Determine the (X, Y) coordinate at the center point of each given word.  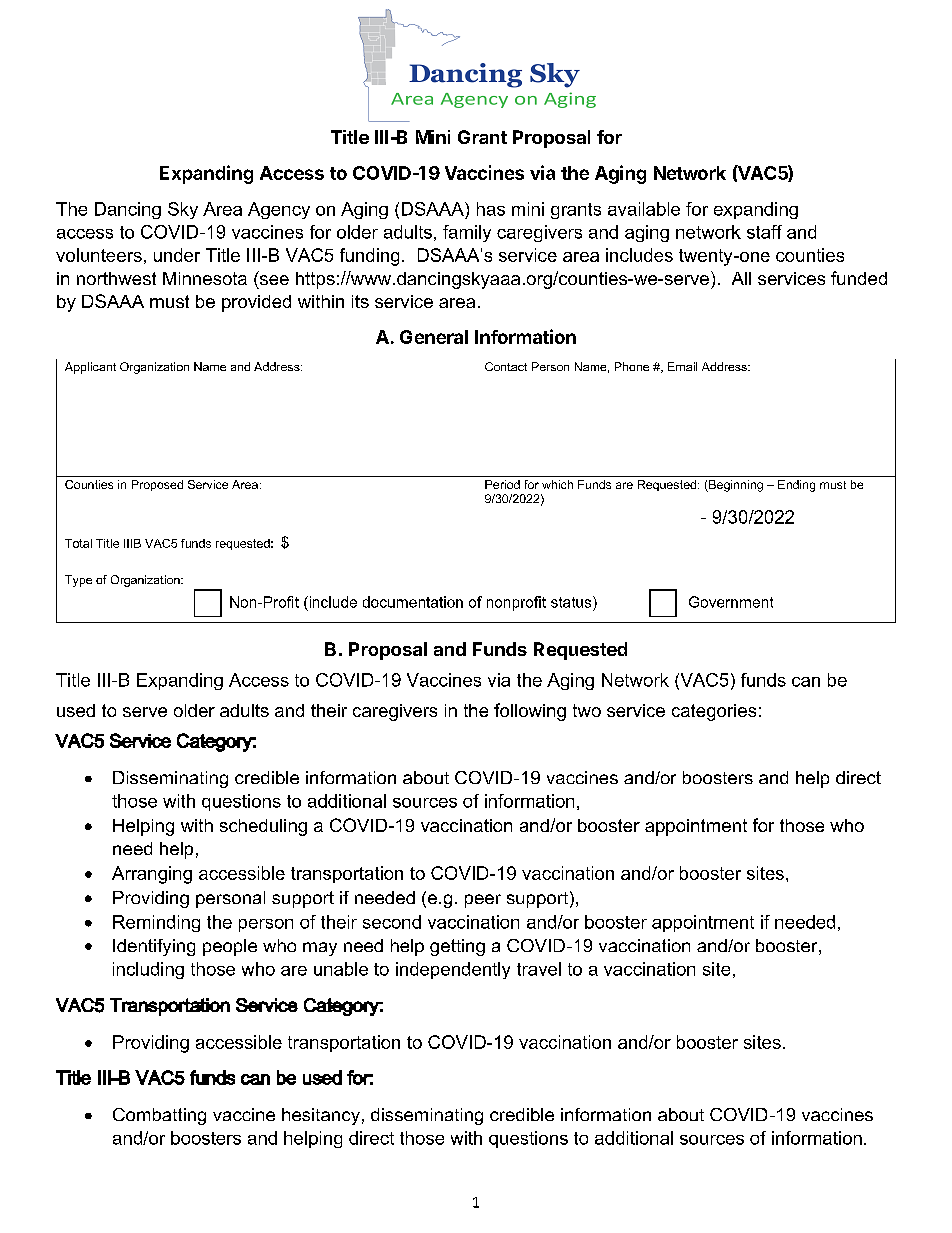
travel (539, 969)
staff (764, 232)
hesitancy (321, 1116)
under (177, 255)
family (467, 233)
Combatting (159, 1116)
